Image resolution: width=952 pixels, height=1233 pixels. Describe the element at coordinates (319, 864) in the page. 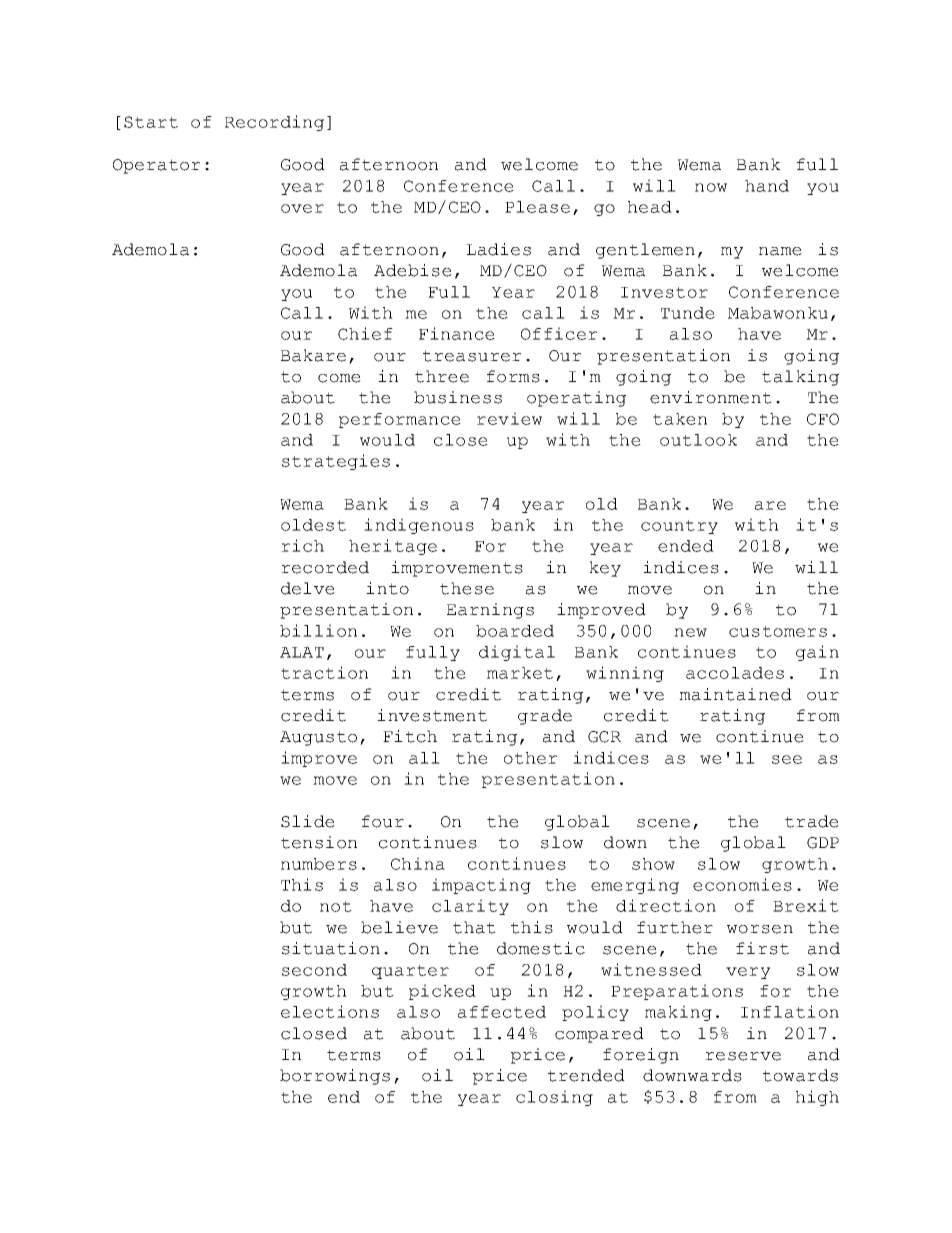

I see `numbers` at that location.
